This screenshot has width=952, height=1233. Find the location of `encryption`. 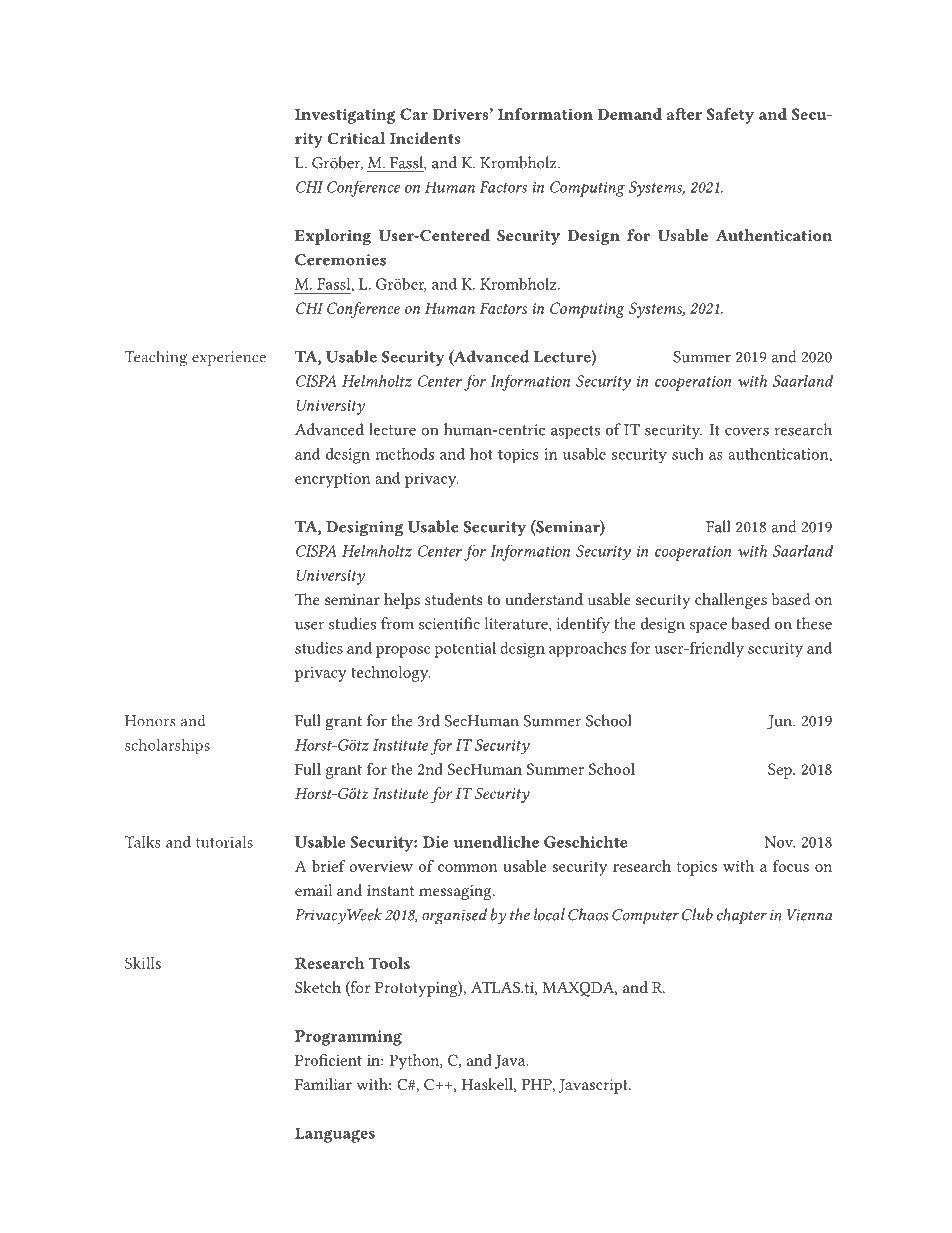

encryption is located at coordinates (332, 480).
